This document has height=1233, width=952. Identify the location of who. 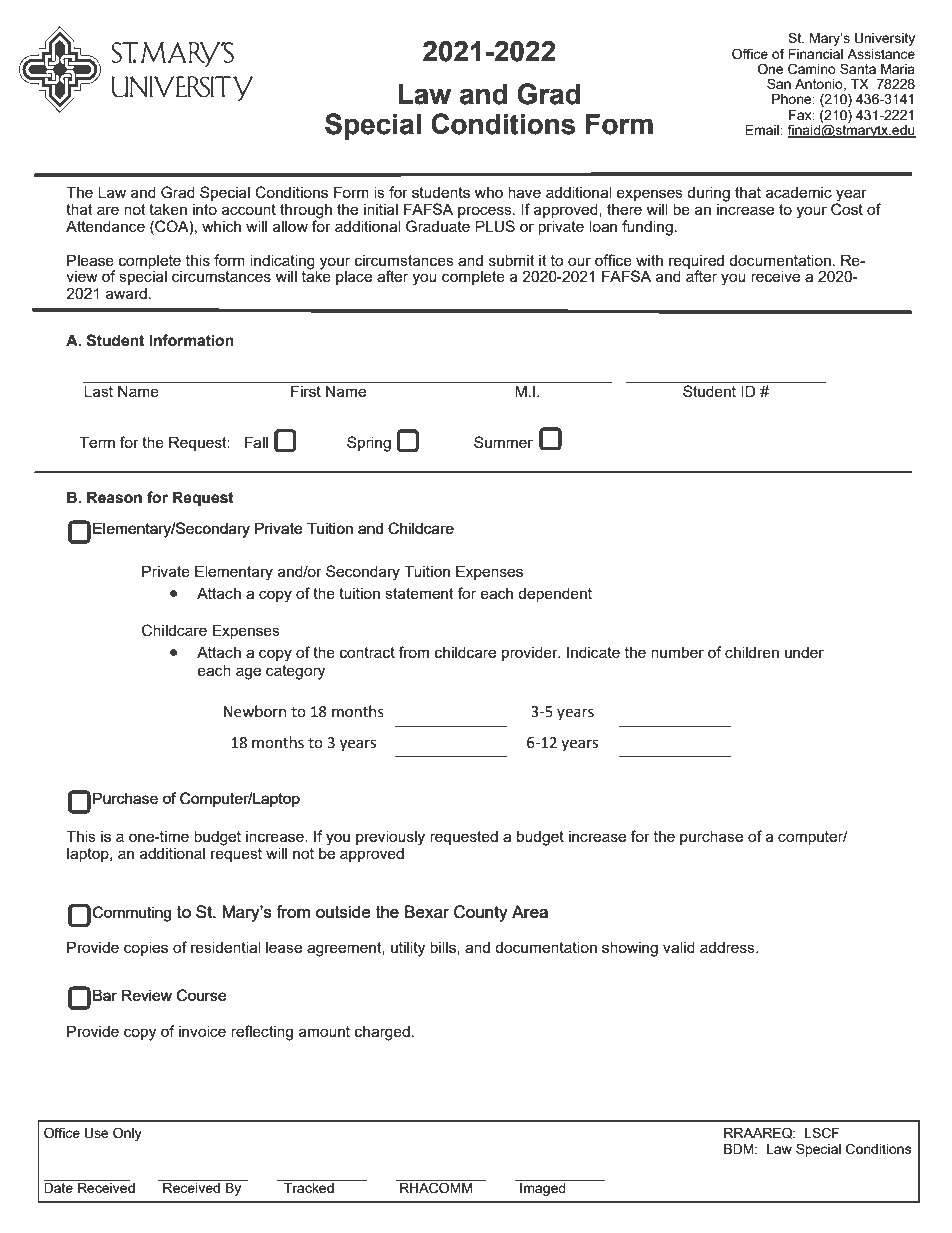
(489, 192).
